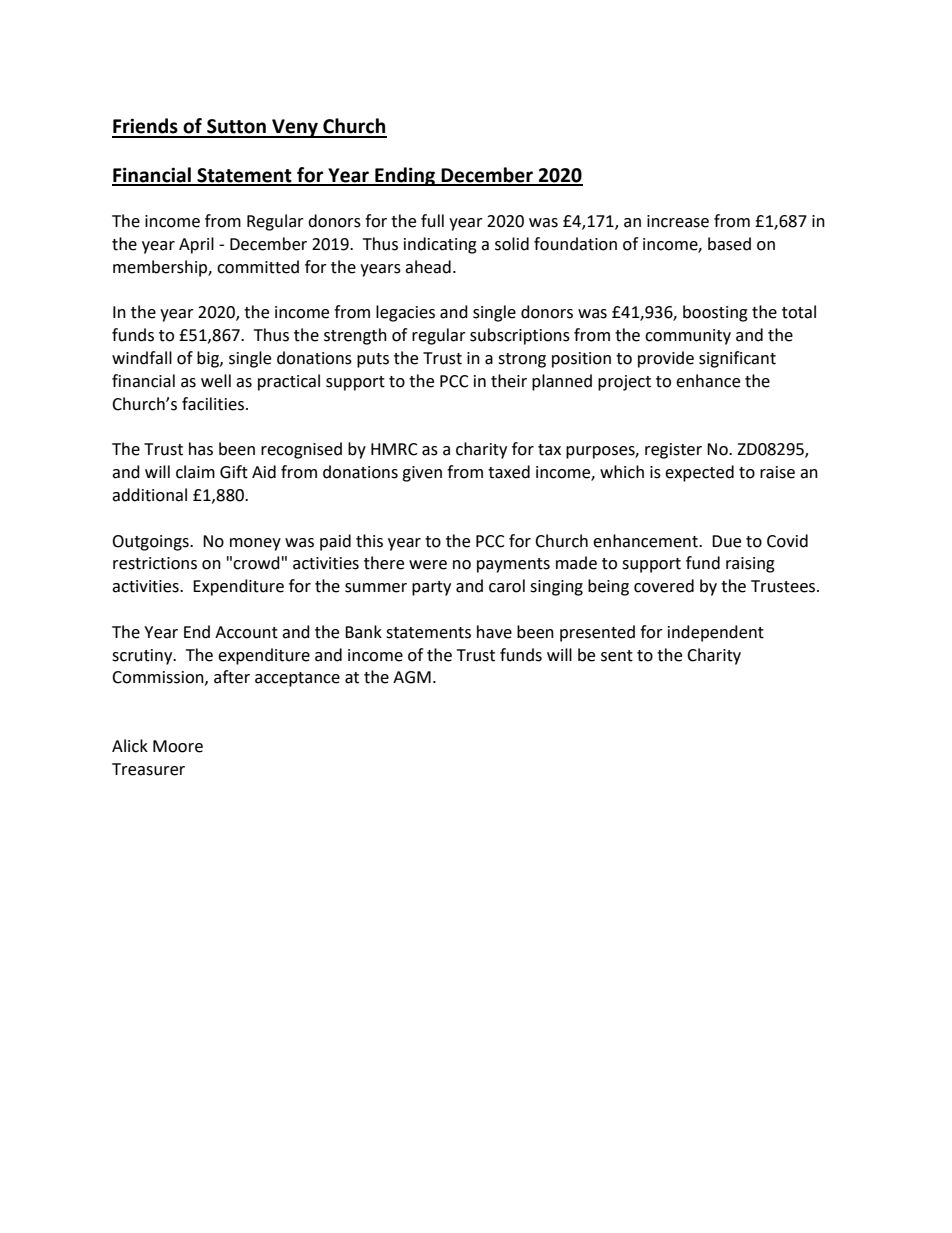  What do you see at coordinates (699, 473) in the screenshot?
I see `expected` at bounding box center [699, 473].
